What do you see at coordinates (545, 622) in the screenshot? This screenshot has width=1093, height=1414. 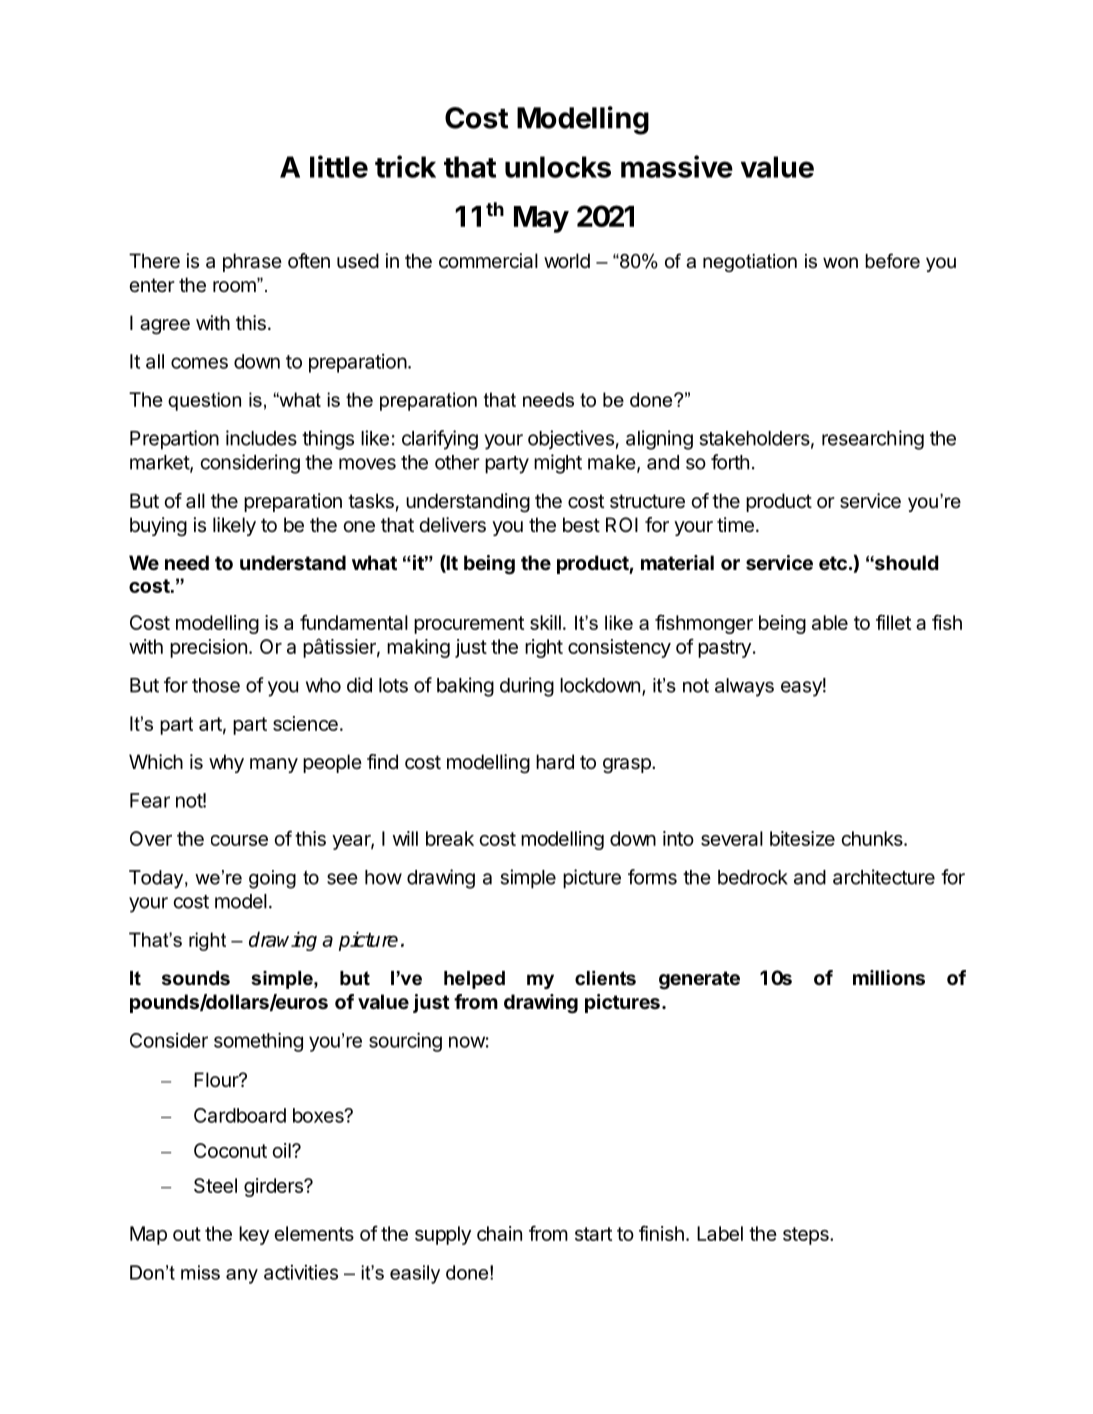 I see `skill` at bounding box center [545, 622].
